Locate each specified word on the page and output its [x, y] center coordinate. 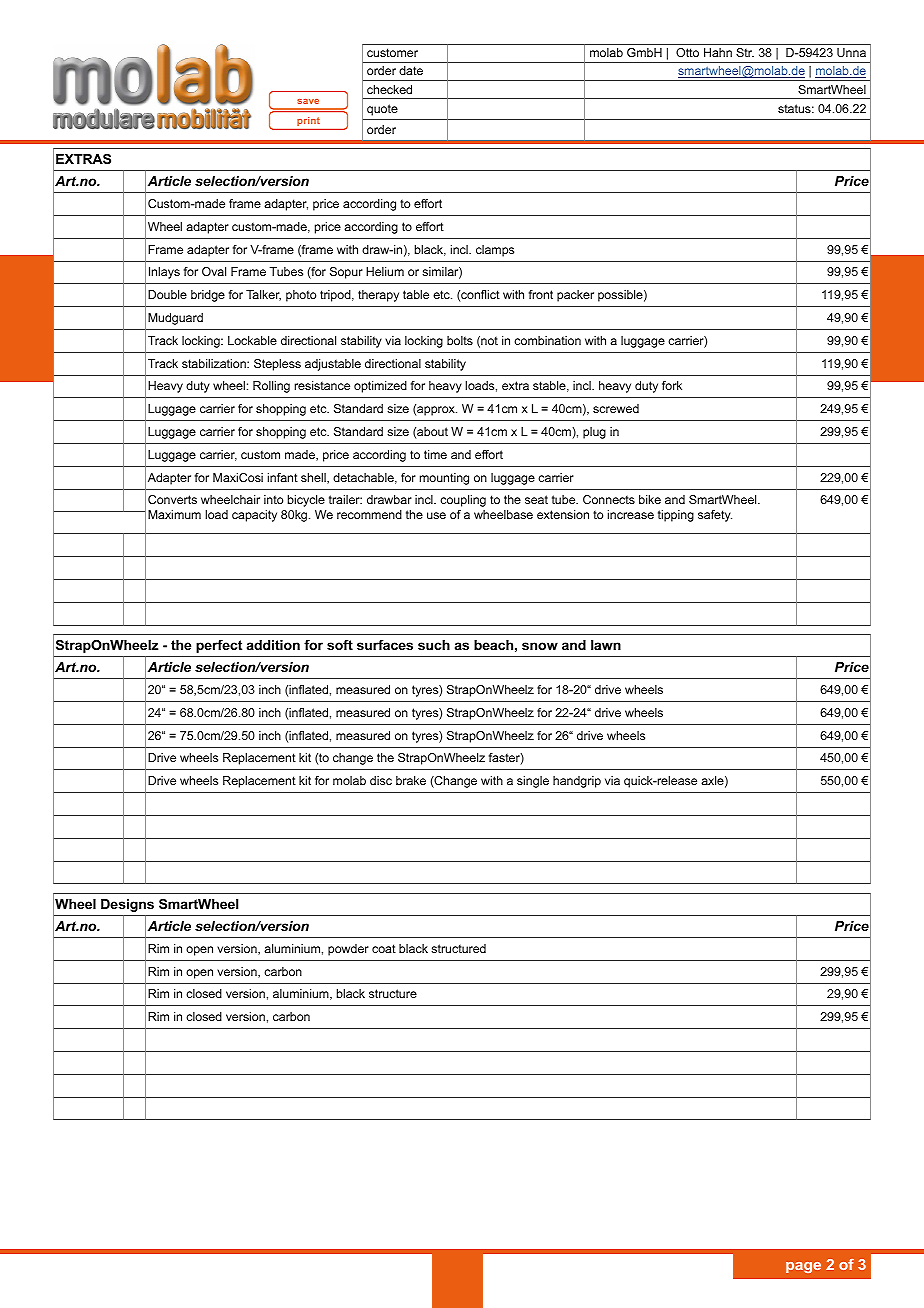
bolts [460, 340]
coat [384, 948]
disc [381, 780]
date [411, 70]
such [434, 645]
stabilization [215, 363]
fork [672, 385]
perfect [219, 646]
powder [348, 950]
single [533, 782]
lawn [606, 645]
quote [382, 110]
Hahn [718, 52]
